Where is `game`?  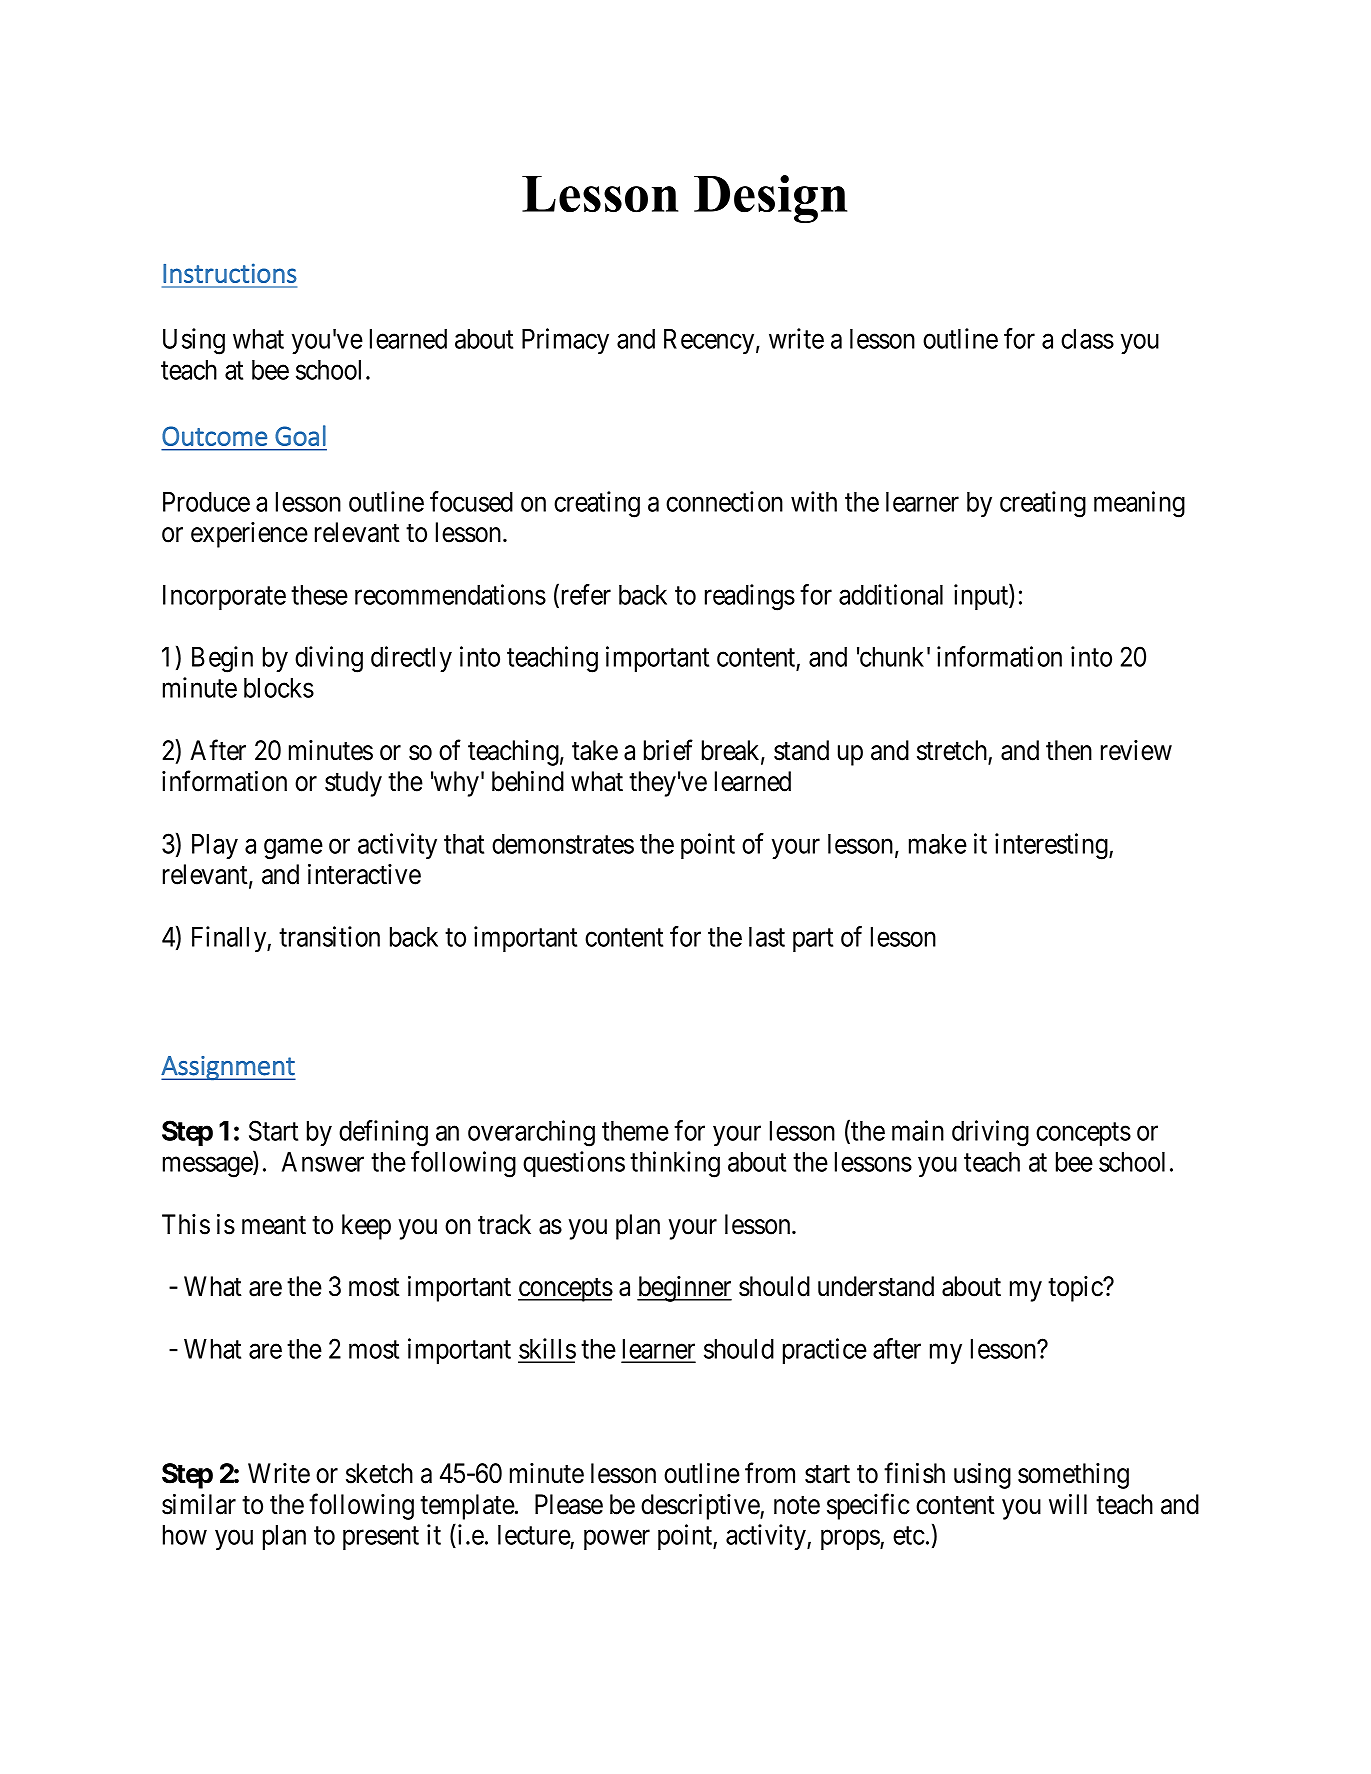
game is located at coordinates (293, 849).
